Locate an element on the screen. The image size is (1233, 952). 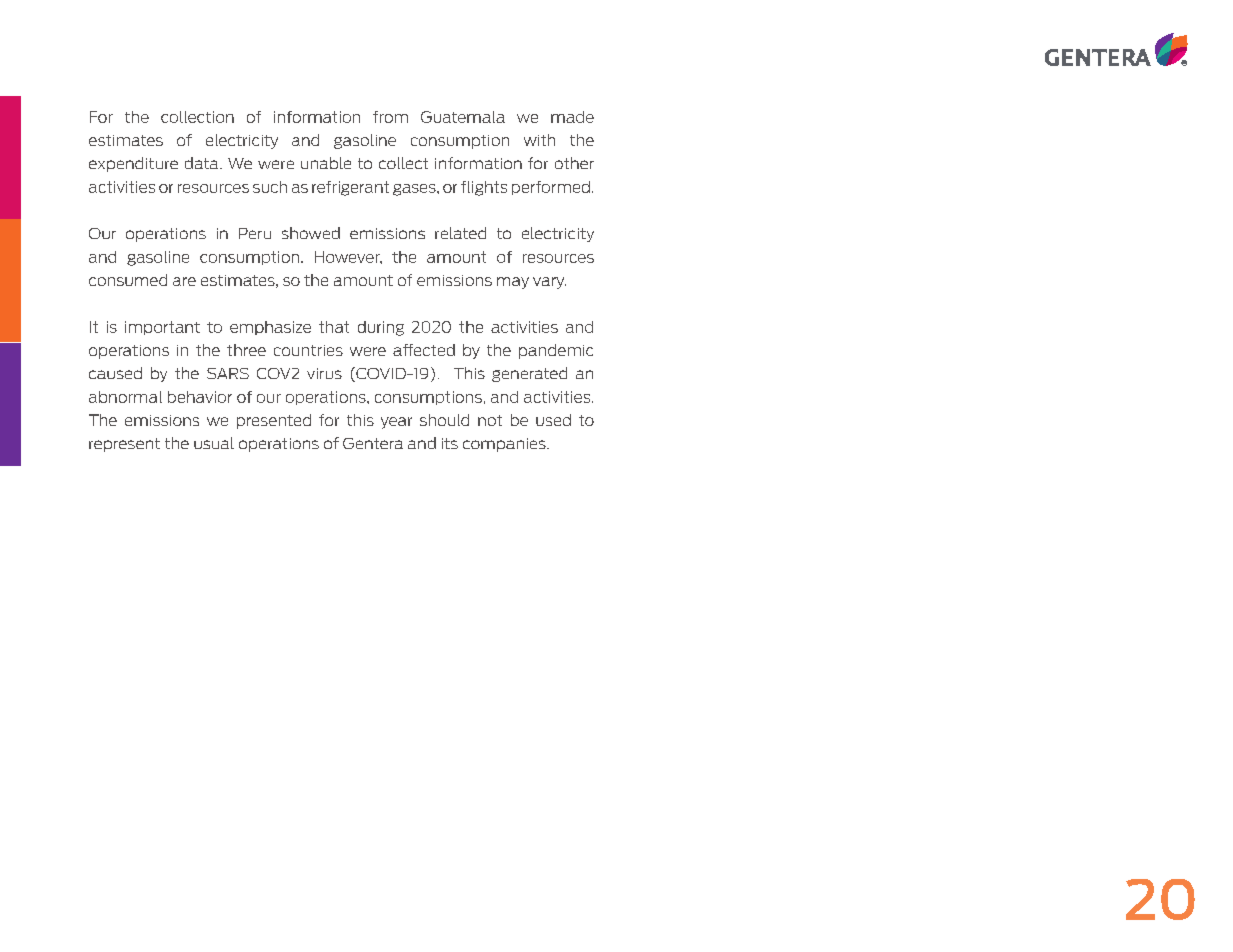
usual is located at coordinates (214, 443).
